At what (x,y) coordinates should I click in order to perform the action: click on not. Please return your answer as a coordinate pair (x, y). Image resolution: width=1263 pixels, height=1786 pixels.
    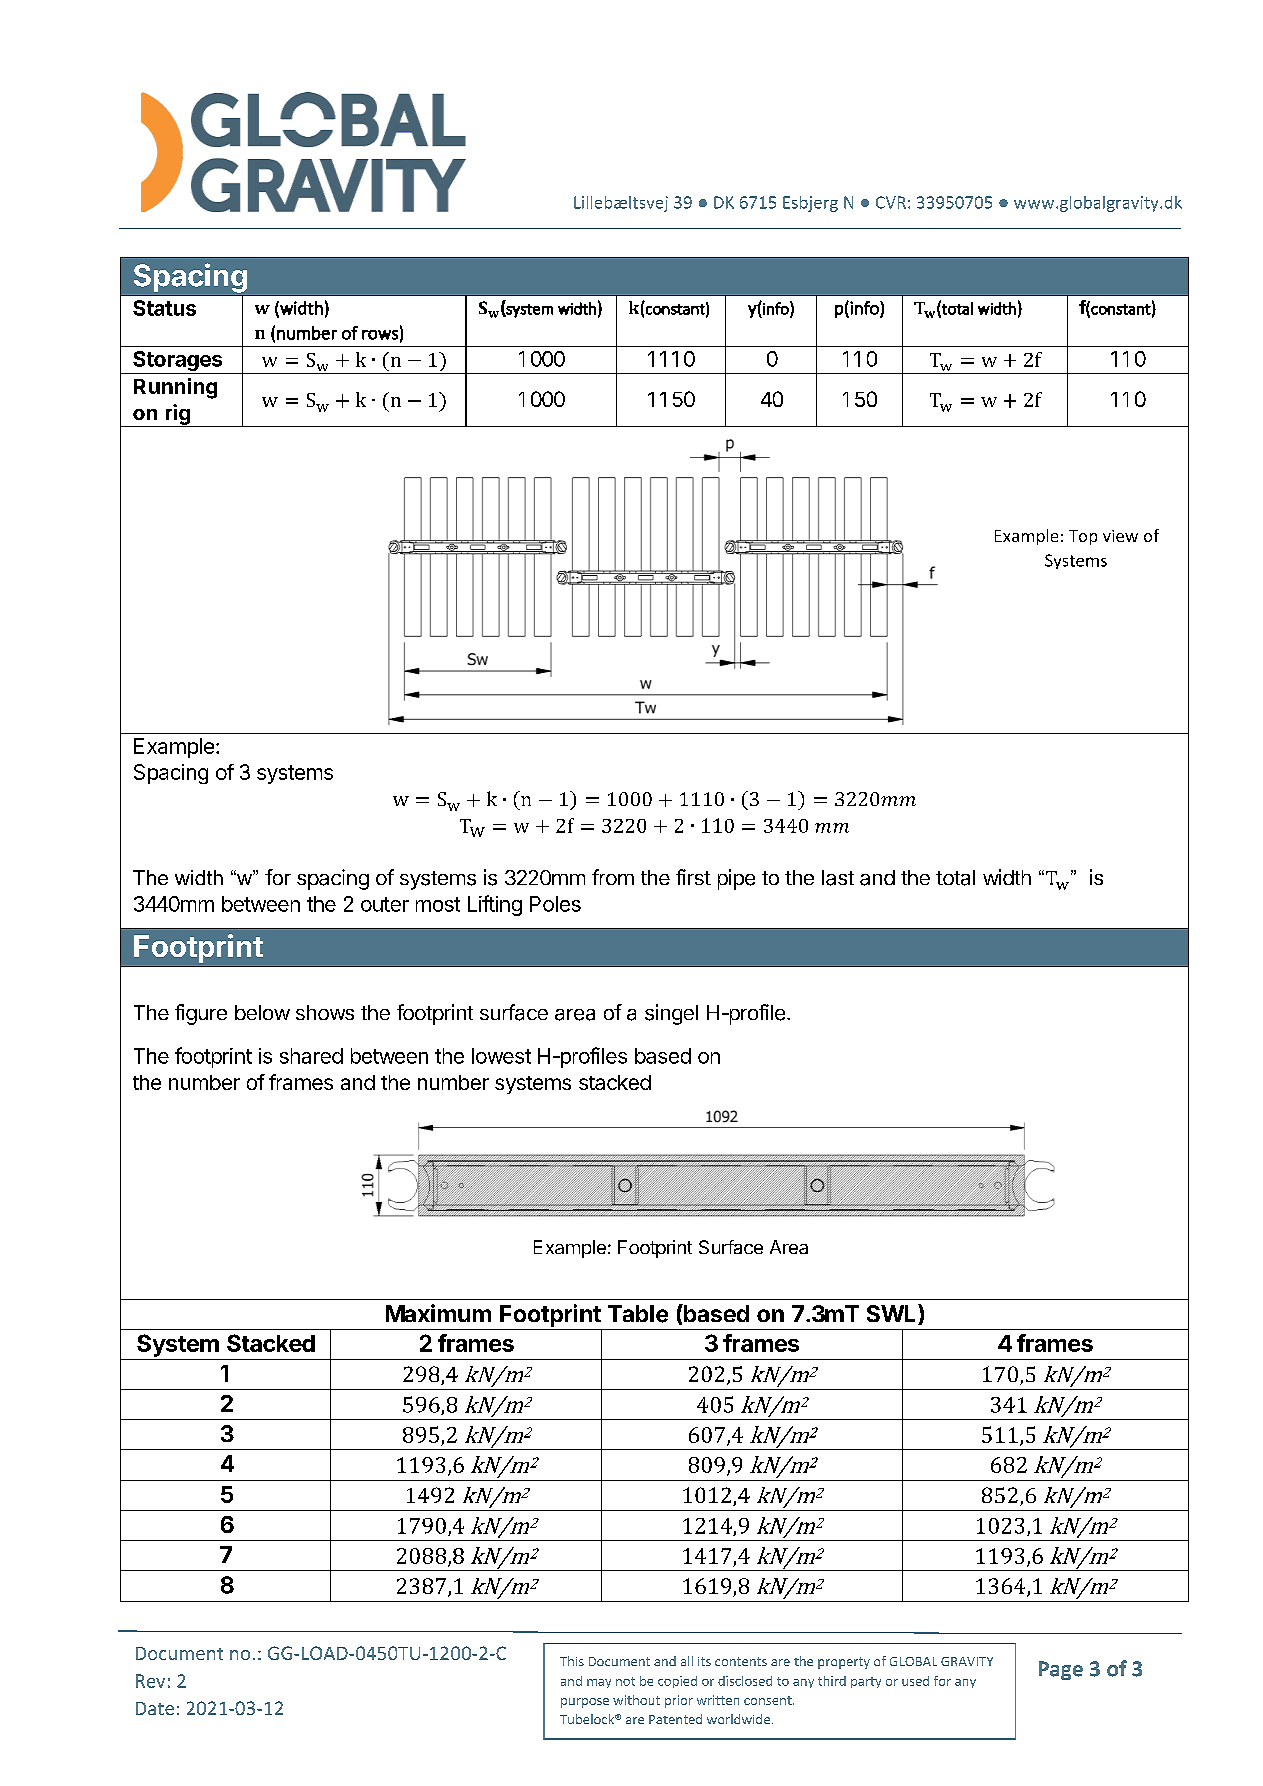
    Looking at the image, I should click on (625, 1681).
